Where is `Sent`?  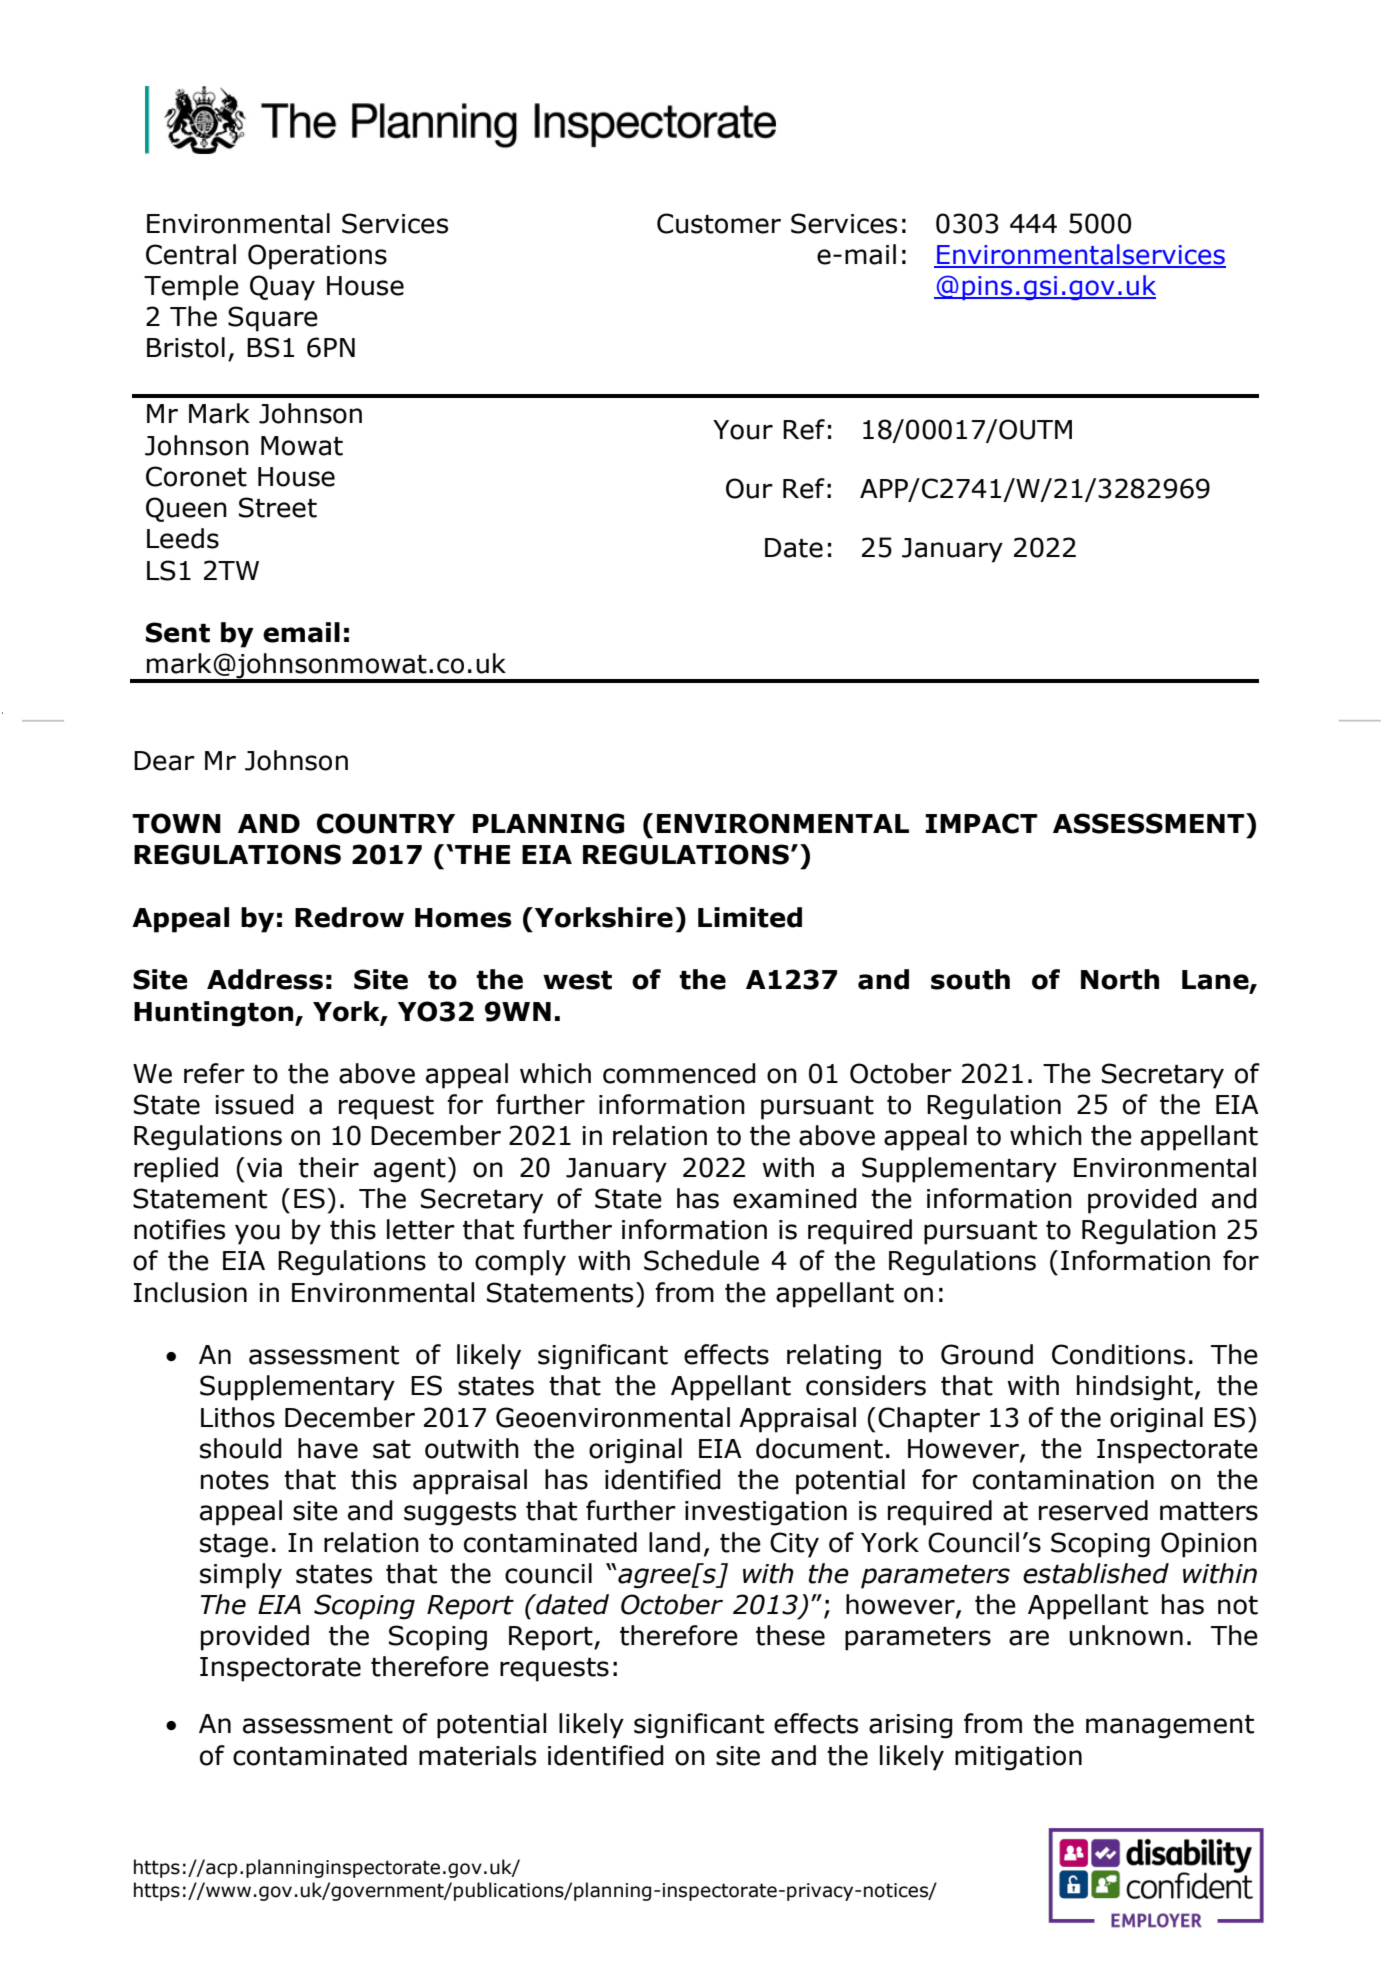
Sent is located at coordinates (178, 632).
